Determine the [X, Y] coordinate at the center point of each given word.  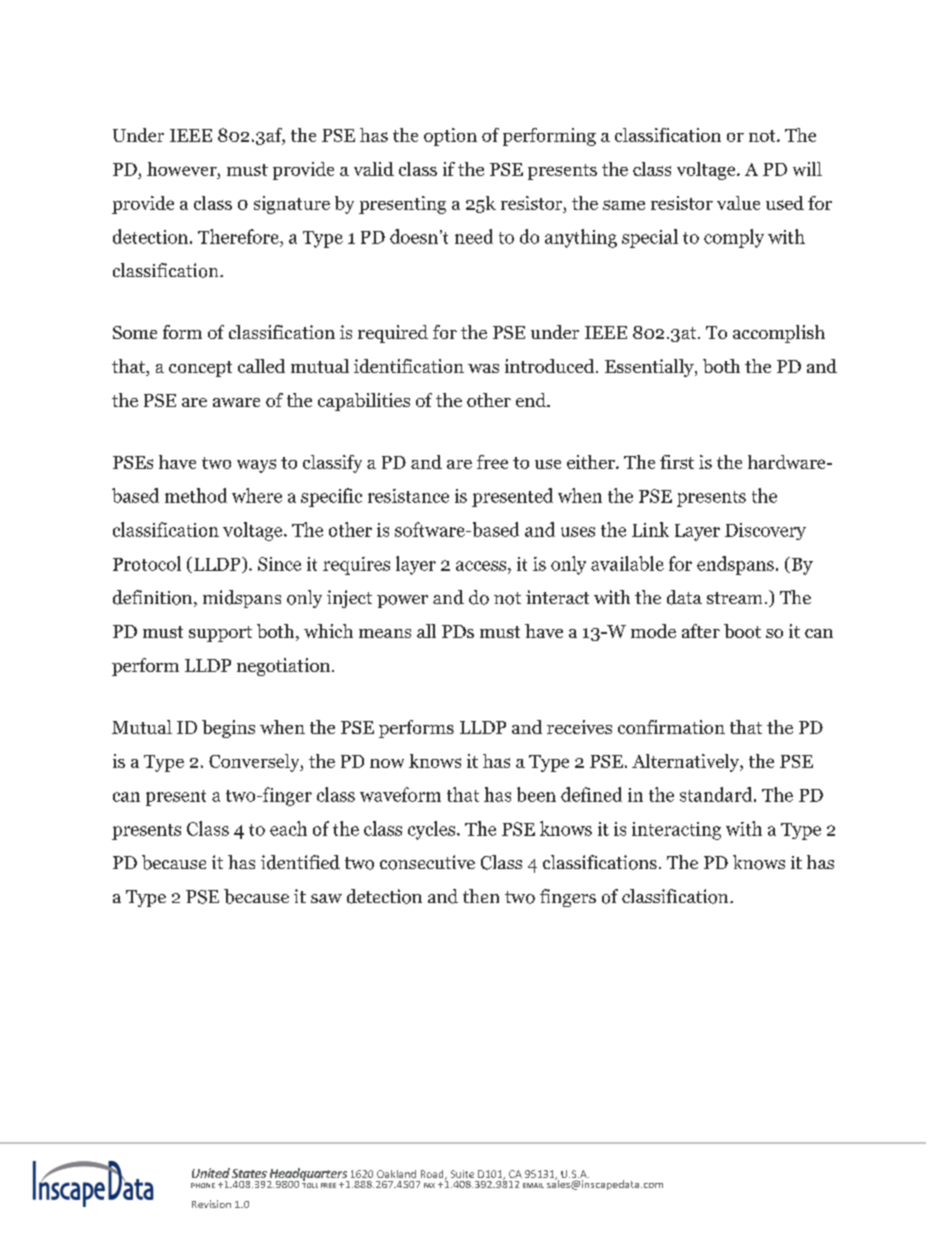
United [211, 1173]
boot [742, 631]
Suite [462, 1174]
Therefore [239, 236]
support [220, 634]
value [738, 203]
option [450, 137]
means [385, 633]
